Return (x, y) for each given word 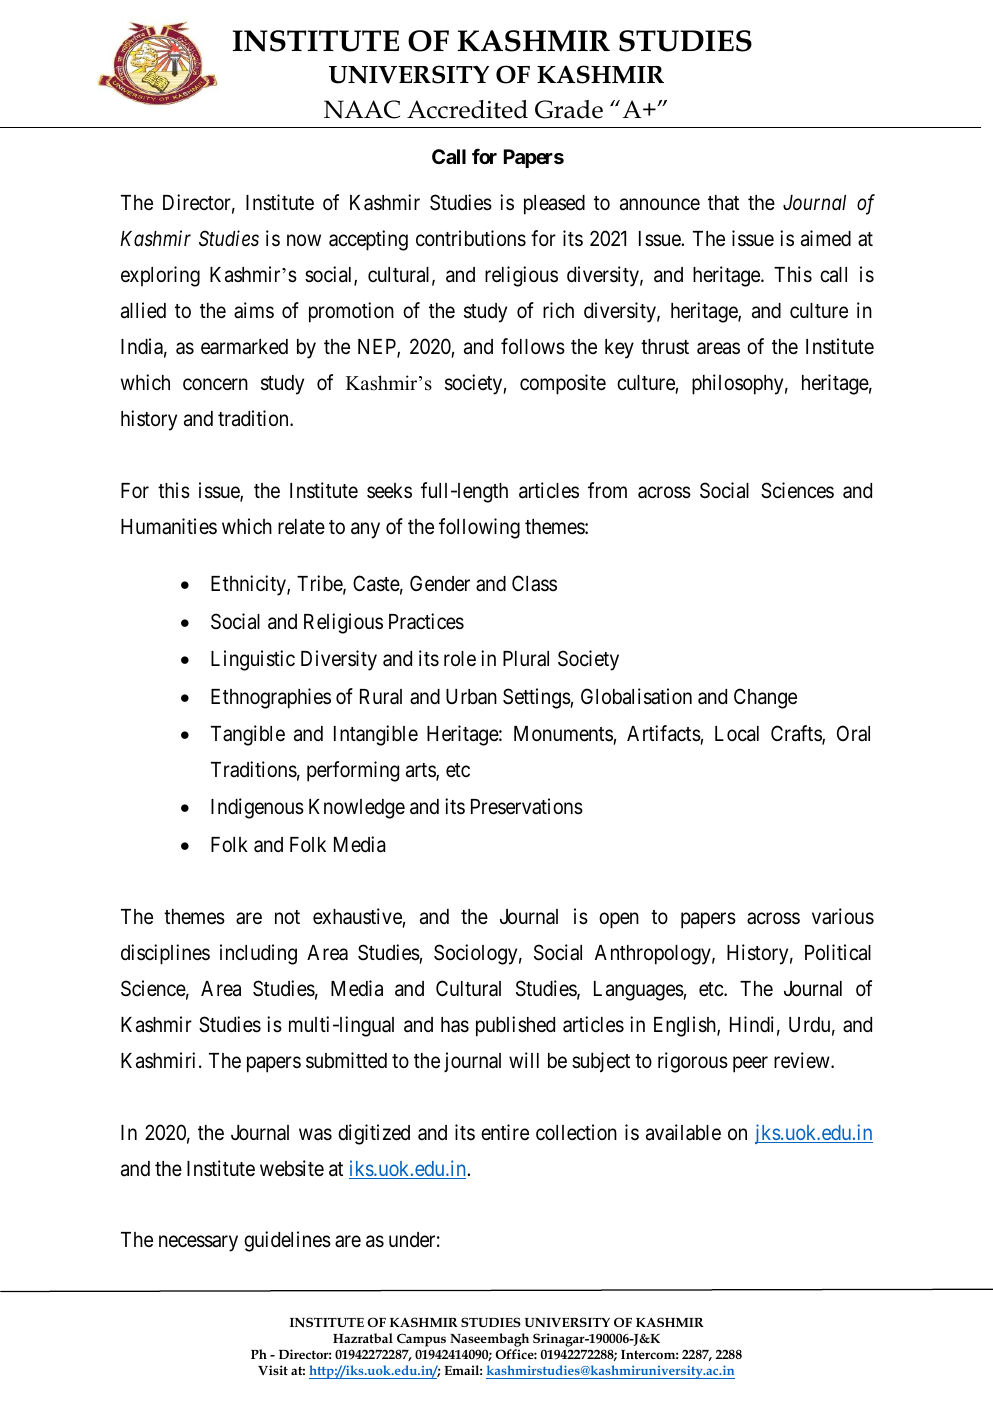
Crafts (797, 734)
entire (505, 1132)
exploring (160, 276)
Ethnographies (271, 698)
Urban (471, 697)
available (683, 1132)
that (723, 203)
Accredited (467, 109)
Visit (273, 1370)
